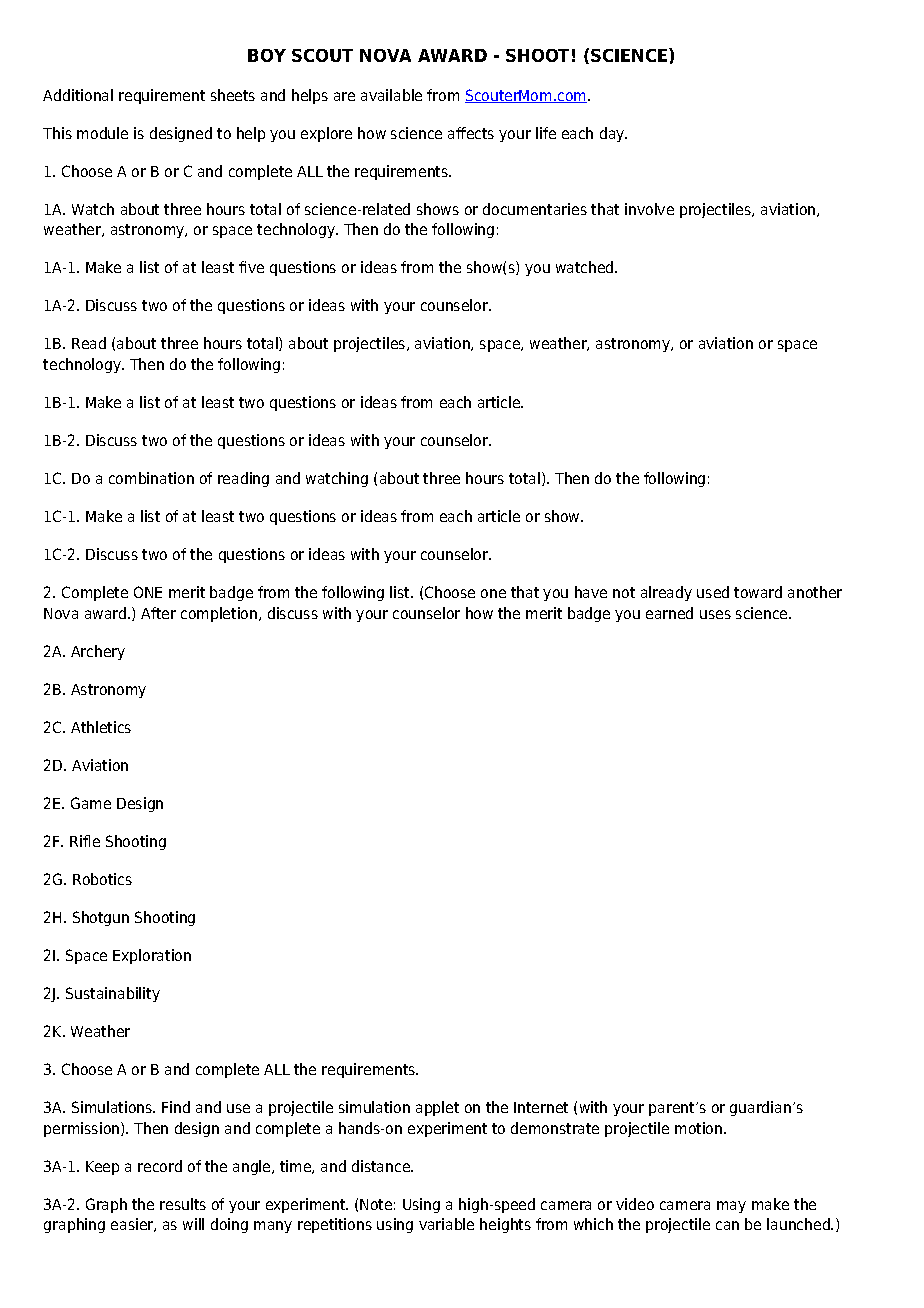  What do you see at coordinates (535, 209) in the page?
I see `documentaries` at bounding box center [535, 209].
